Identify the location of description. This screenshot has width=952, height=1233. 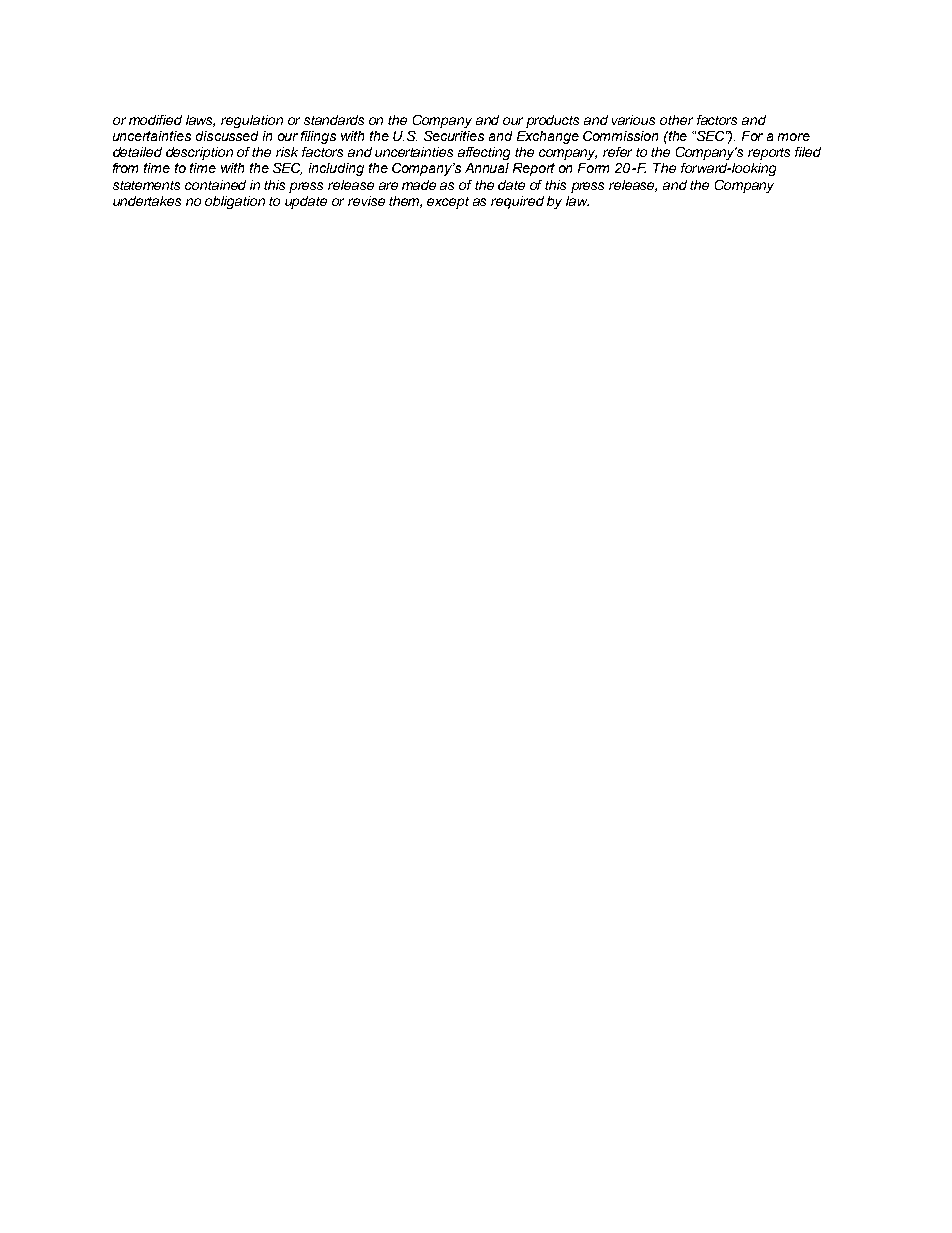
(199, 153).
